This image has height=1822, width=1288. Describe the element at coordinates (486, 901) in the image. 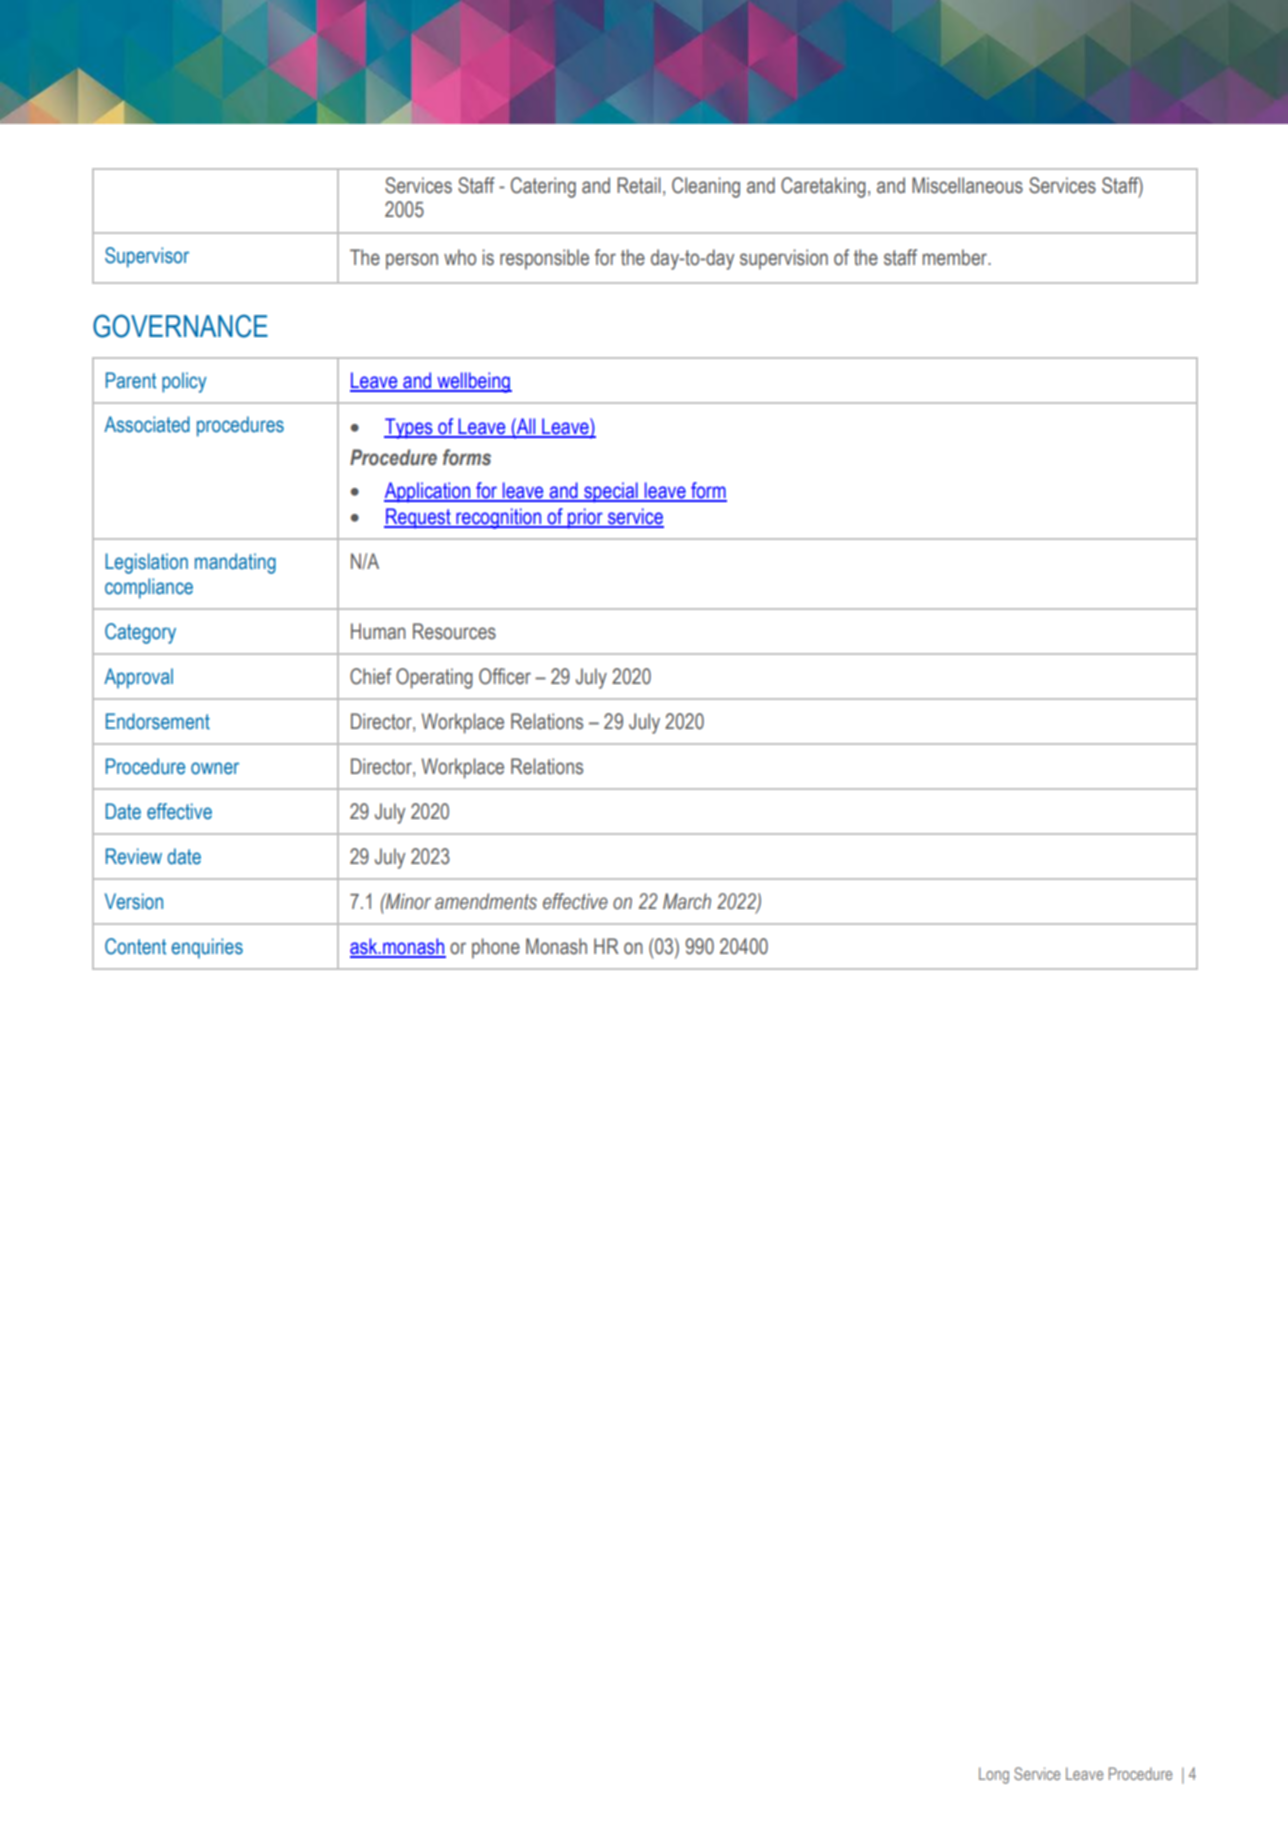

I see `amendments` at that location.
